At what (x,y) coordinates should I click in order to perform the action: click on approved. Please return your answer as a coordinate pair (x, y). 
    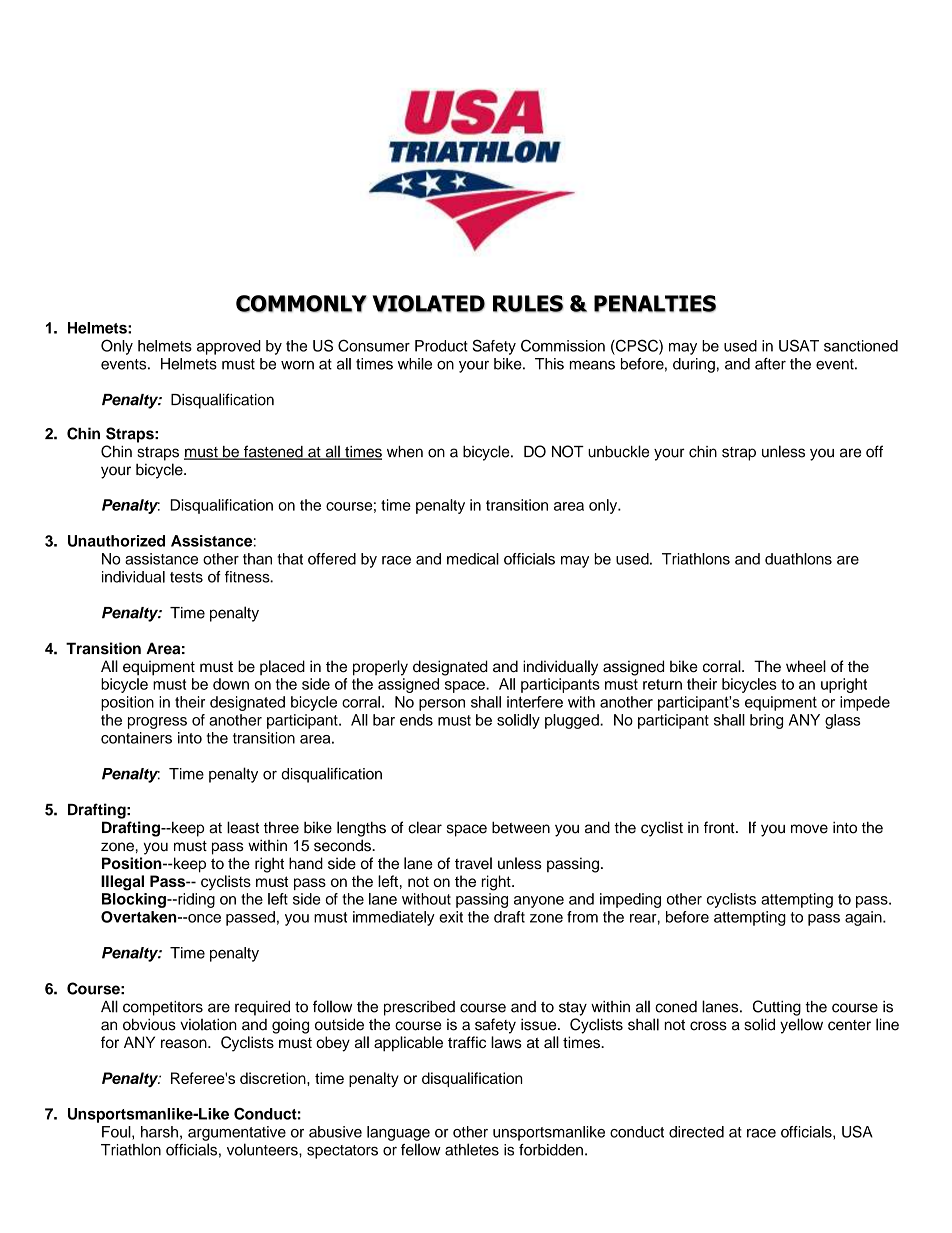
    Looking at the image, I should click on (229, 347).
